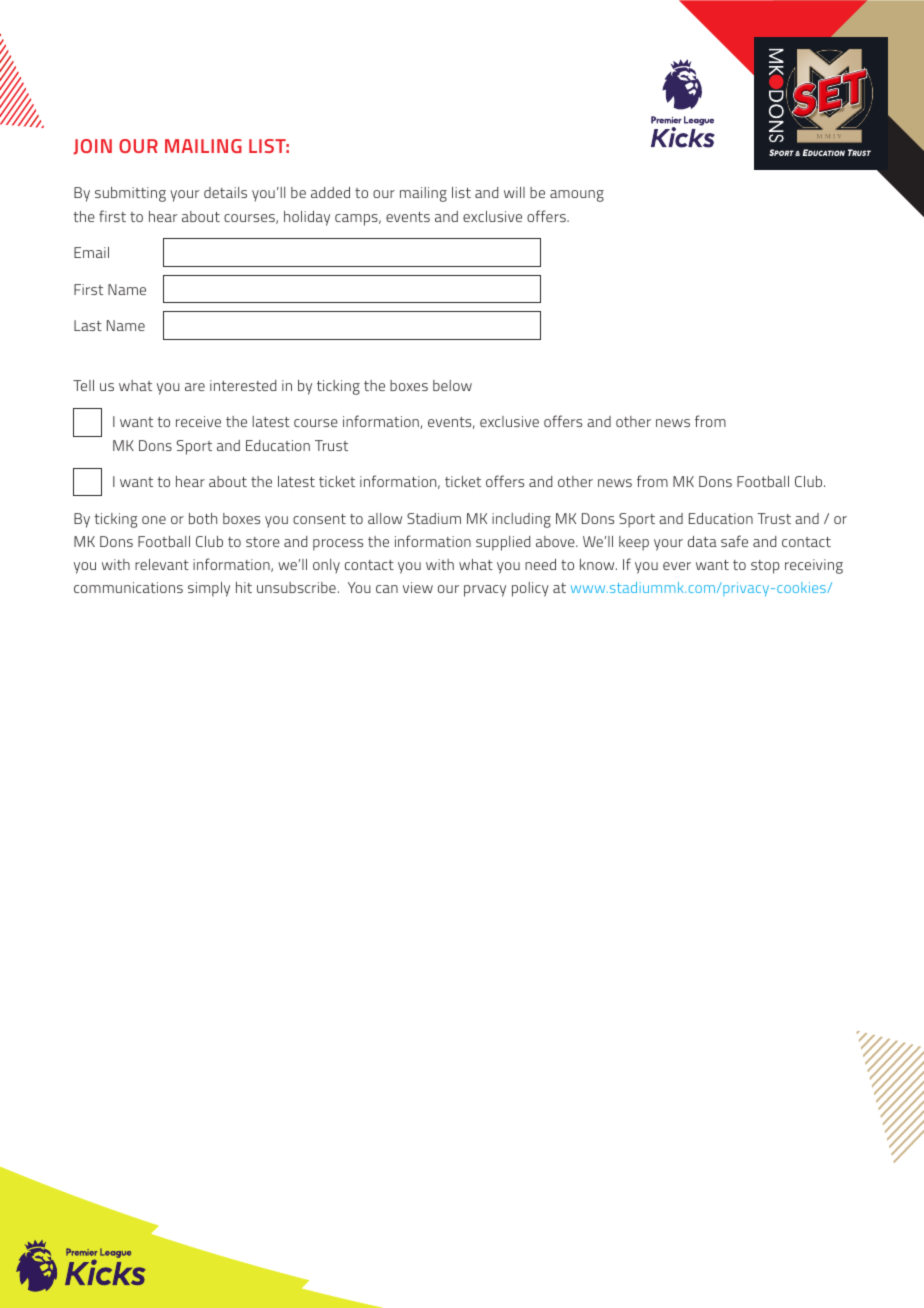 The image size is (924, 1308). What do you see at coordinates (514, 192) in the screenshot?
I see `will` at bounding box center [514, 192].
